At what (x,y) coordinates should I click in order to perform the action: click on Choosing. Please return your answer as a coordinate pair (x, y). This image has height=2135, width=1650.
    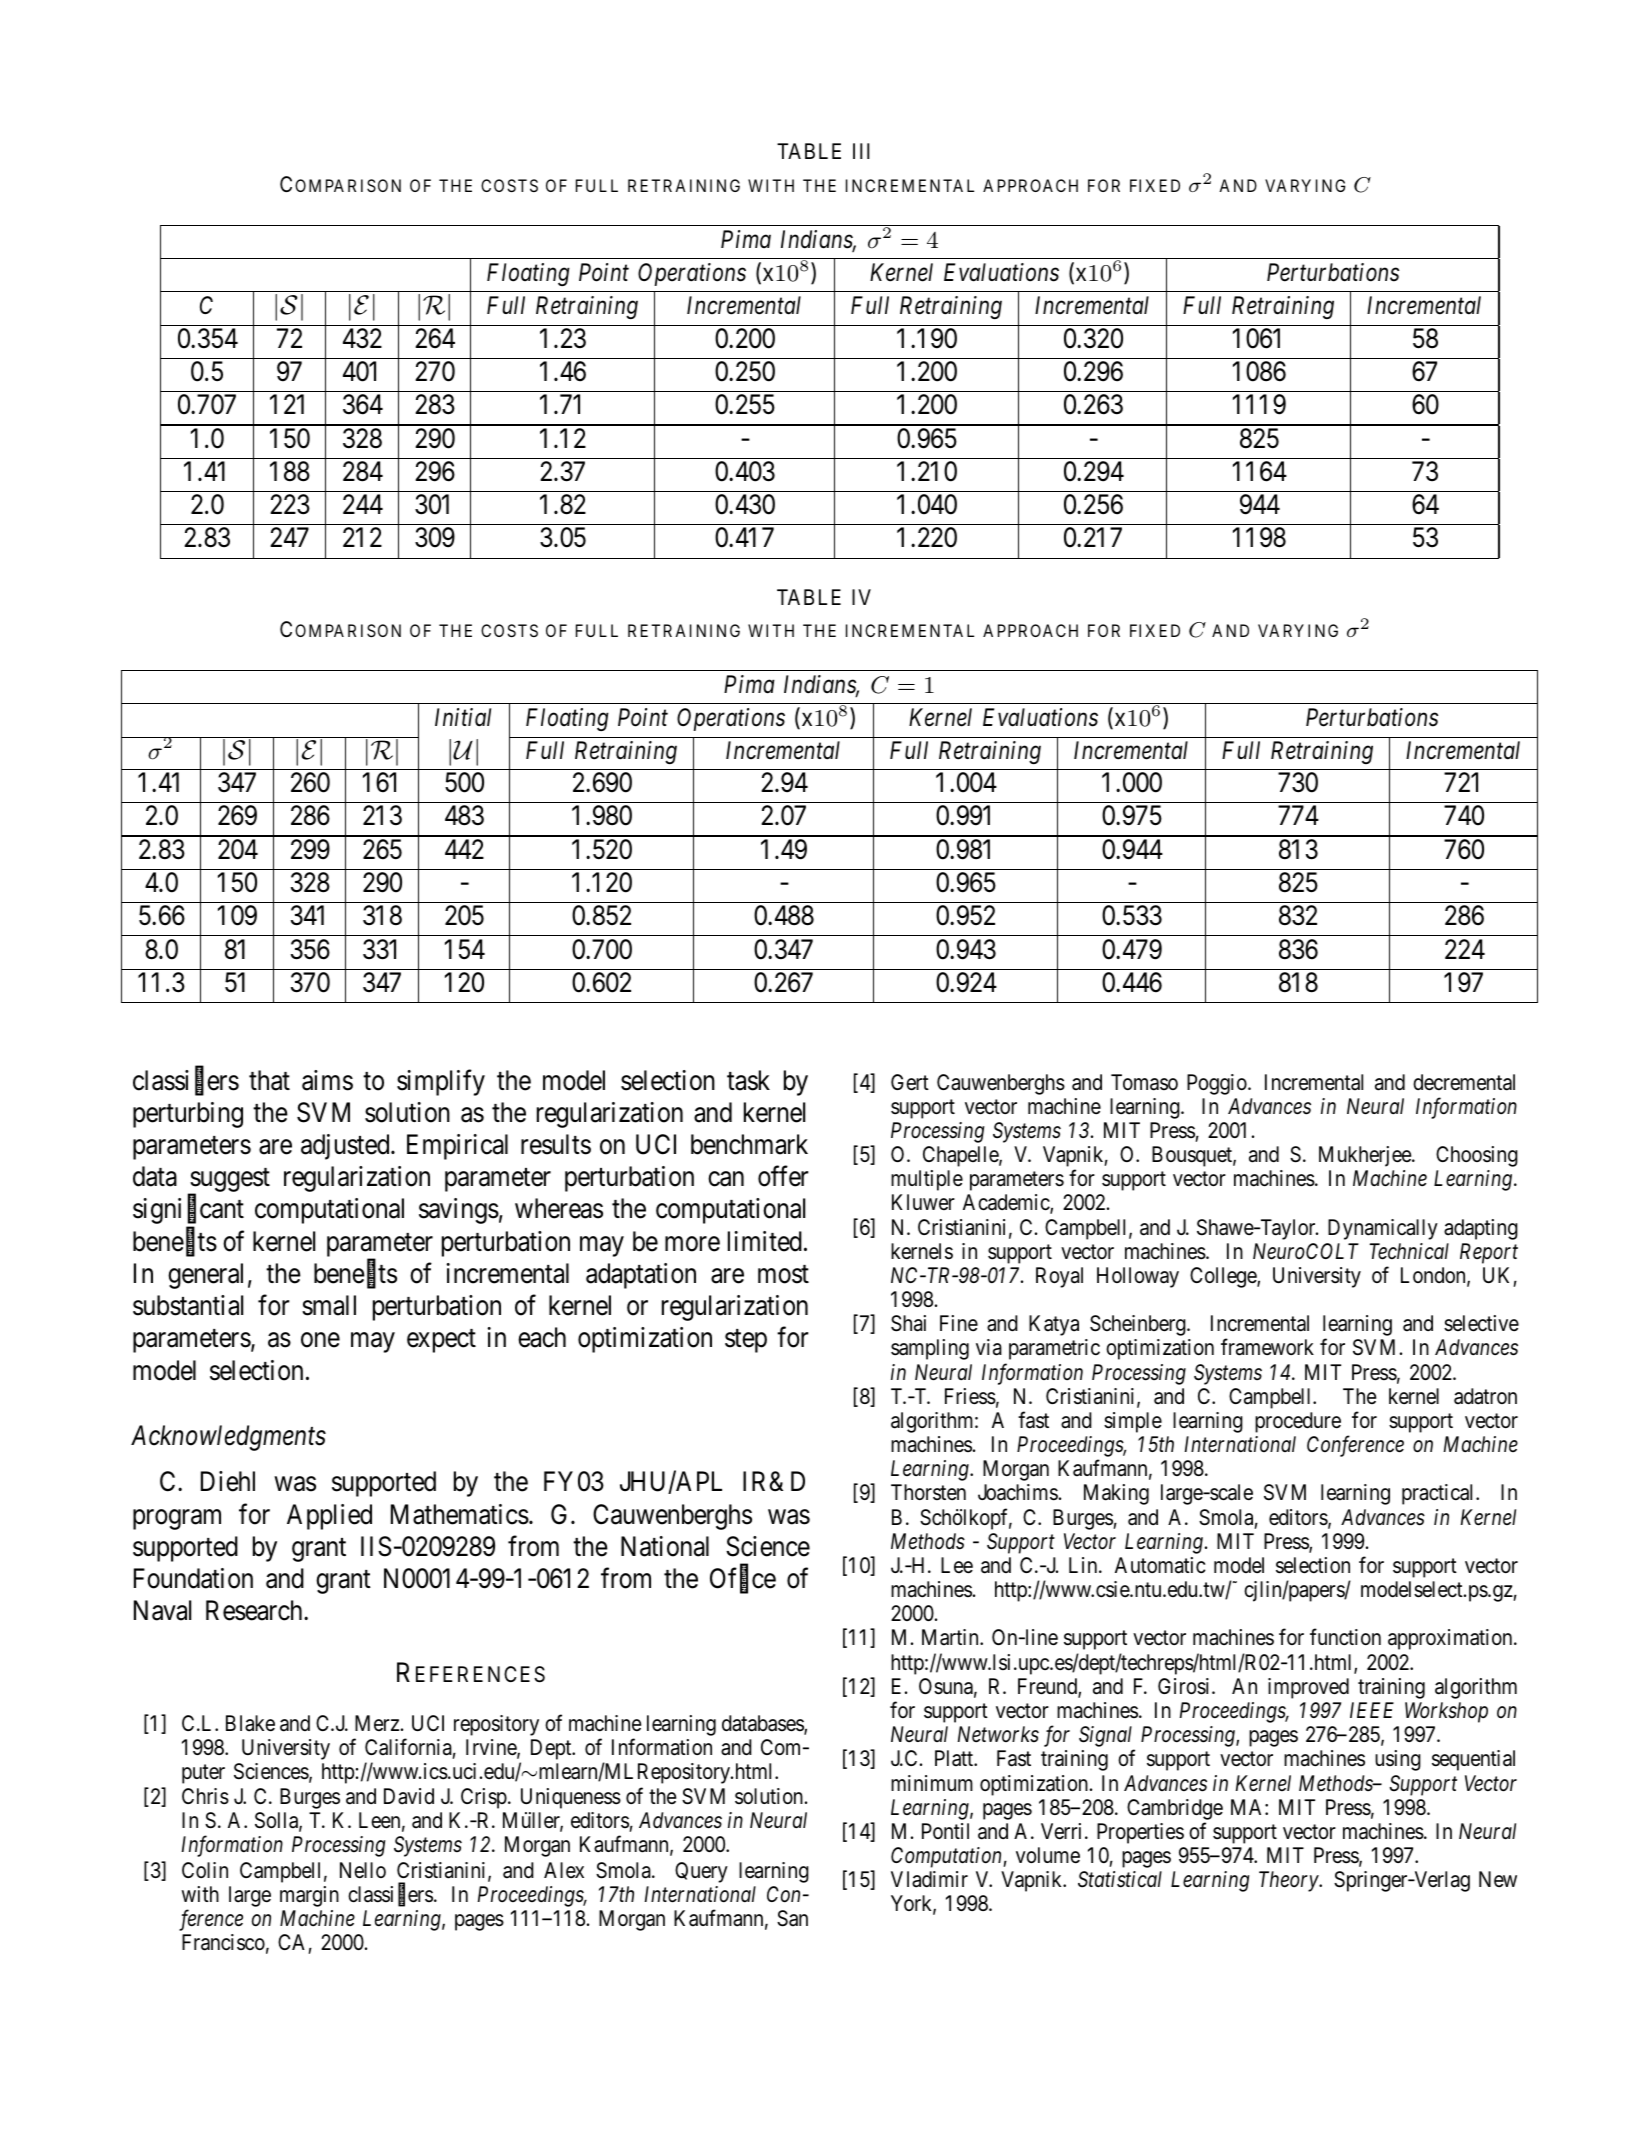
    Looking at the image, I should click on (1477, 1156).
